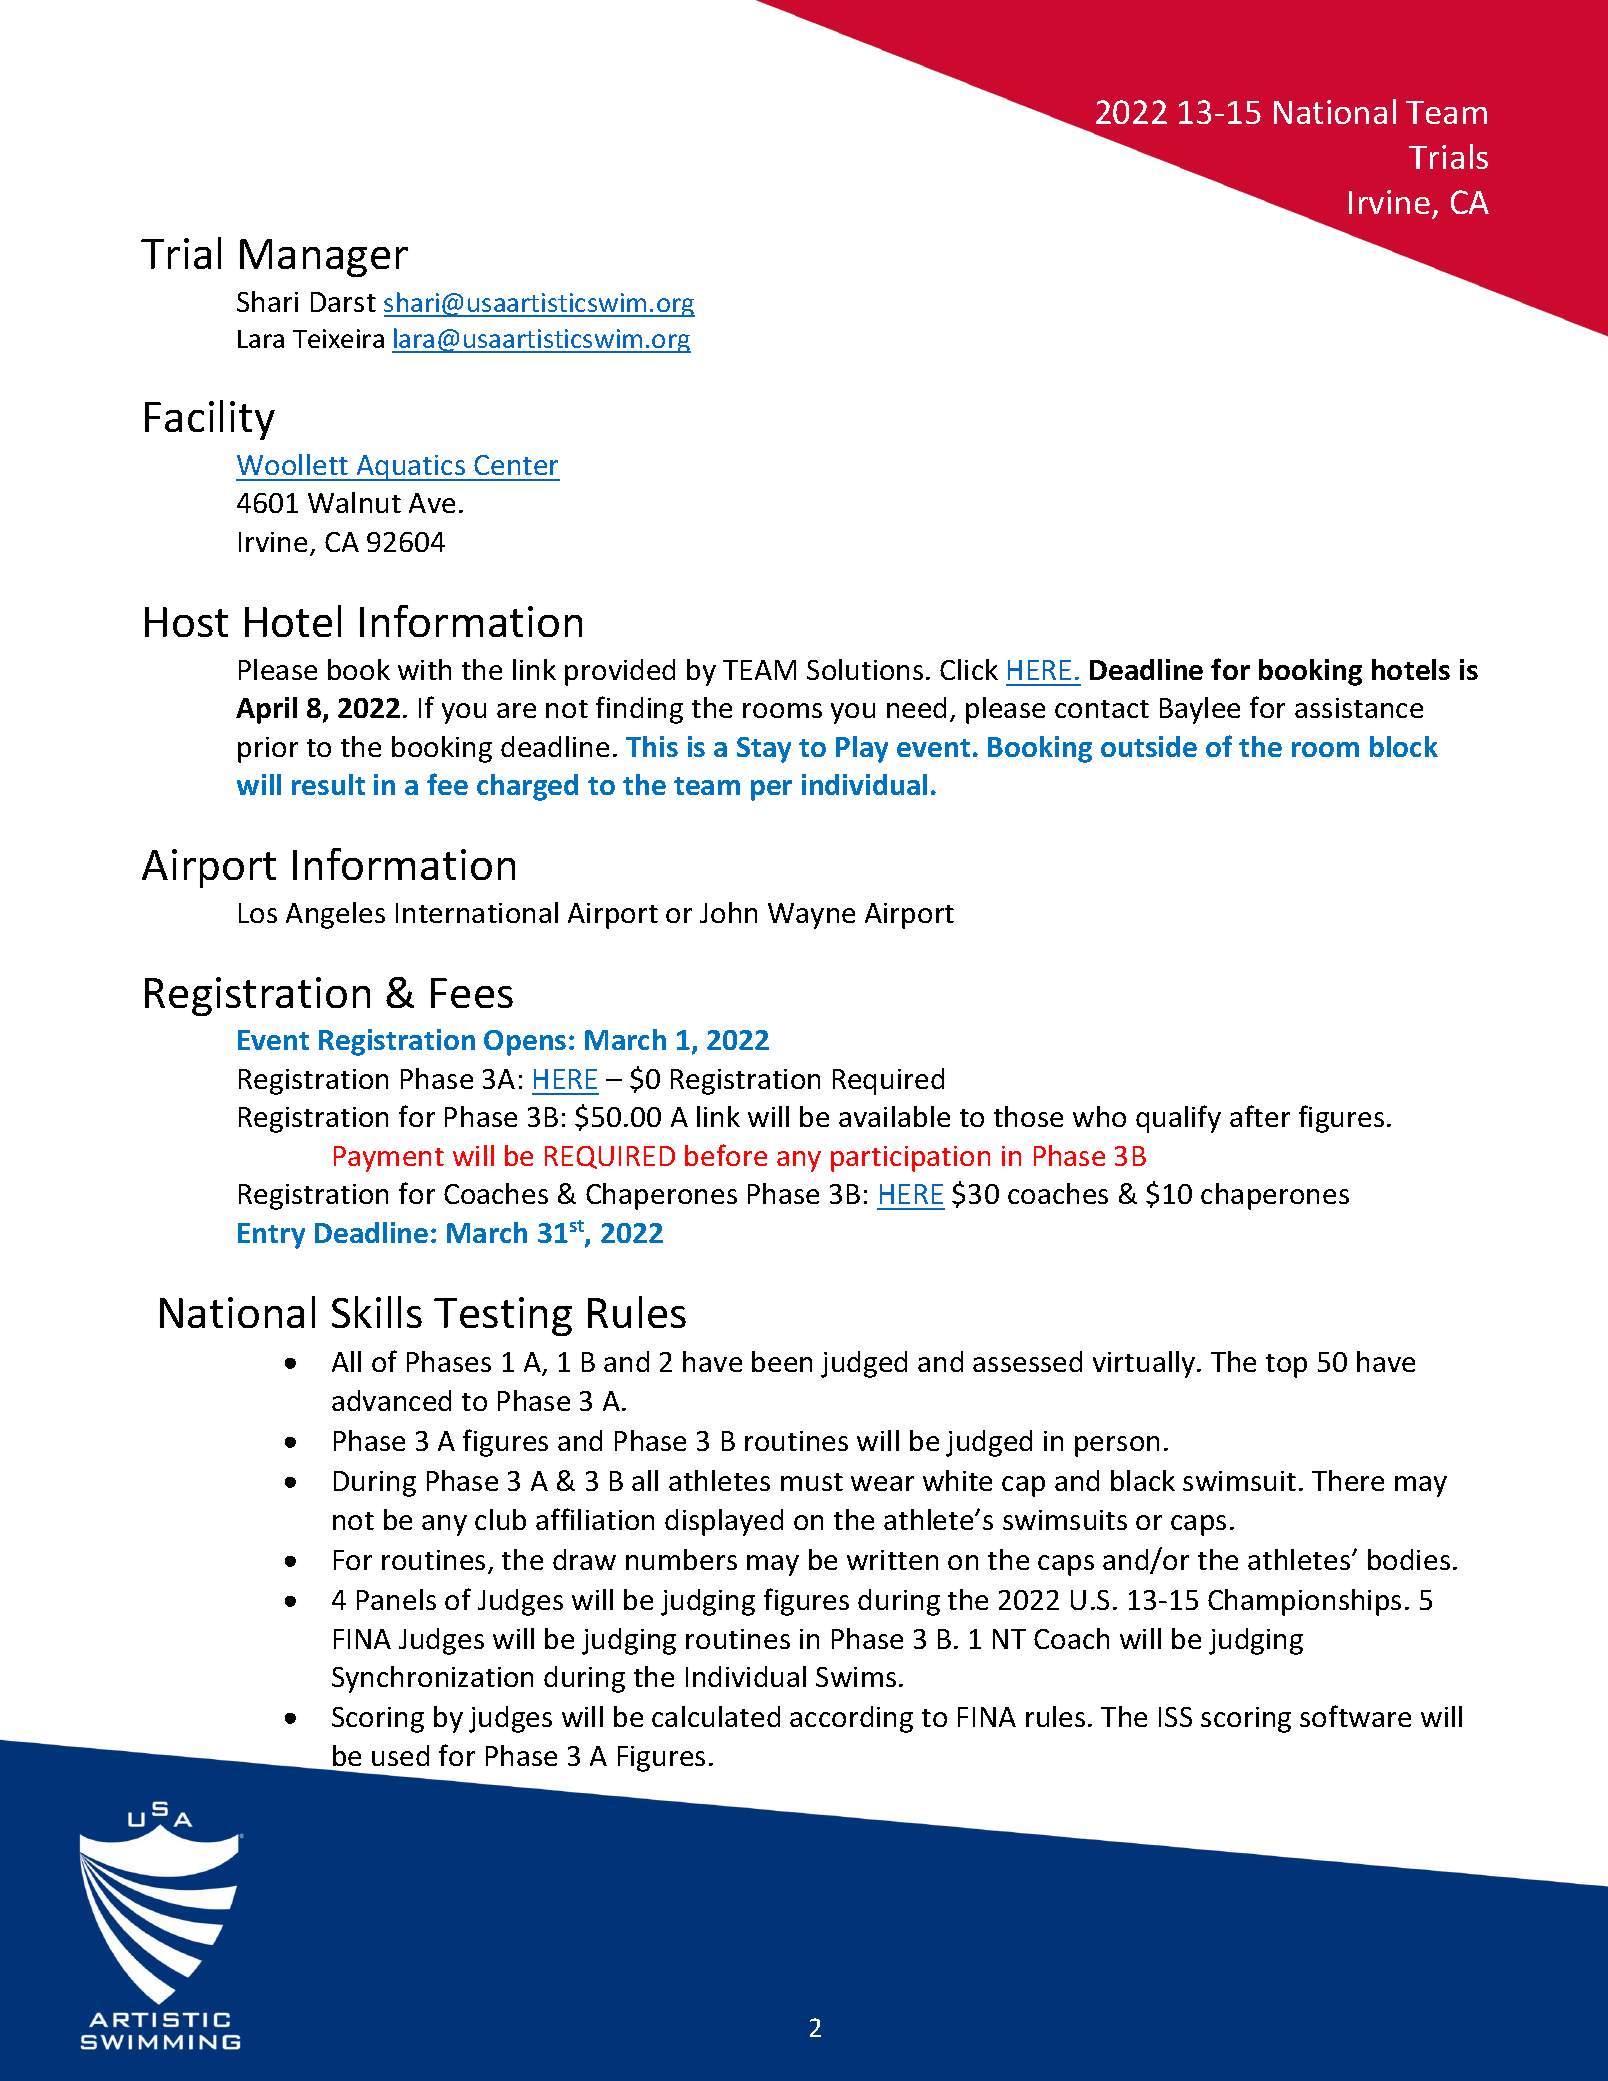 This image has width=1608, height=2081. What do you see at coordinates (516, 465) in the image?
I see `Center` at bounding box center [516, 465].
